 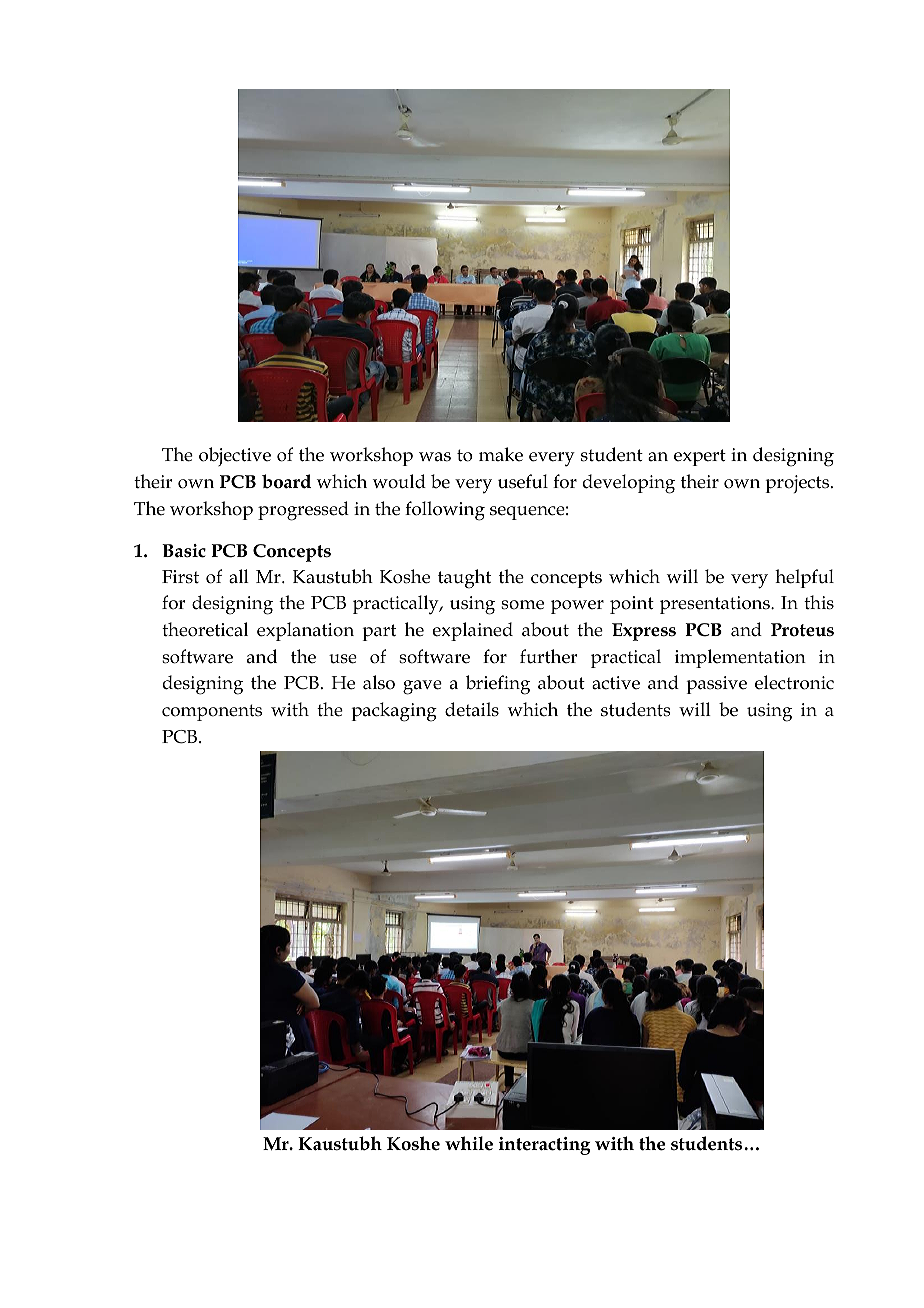 What do you see at coordinates (716, 685) in the page?
I see `passive` at bounding box center [716, 685].
